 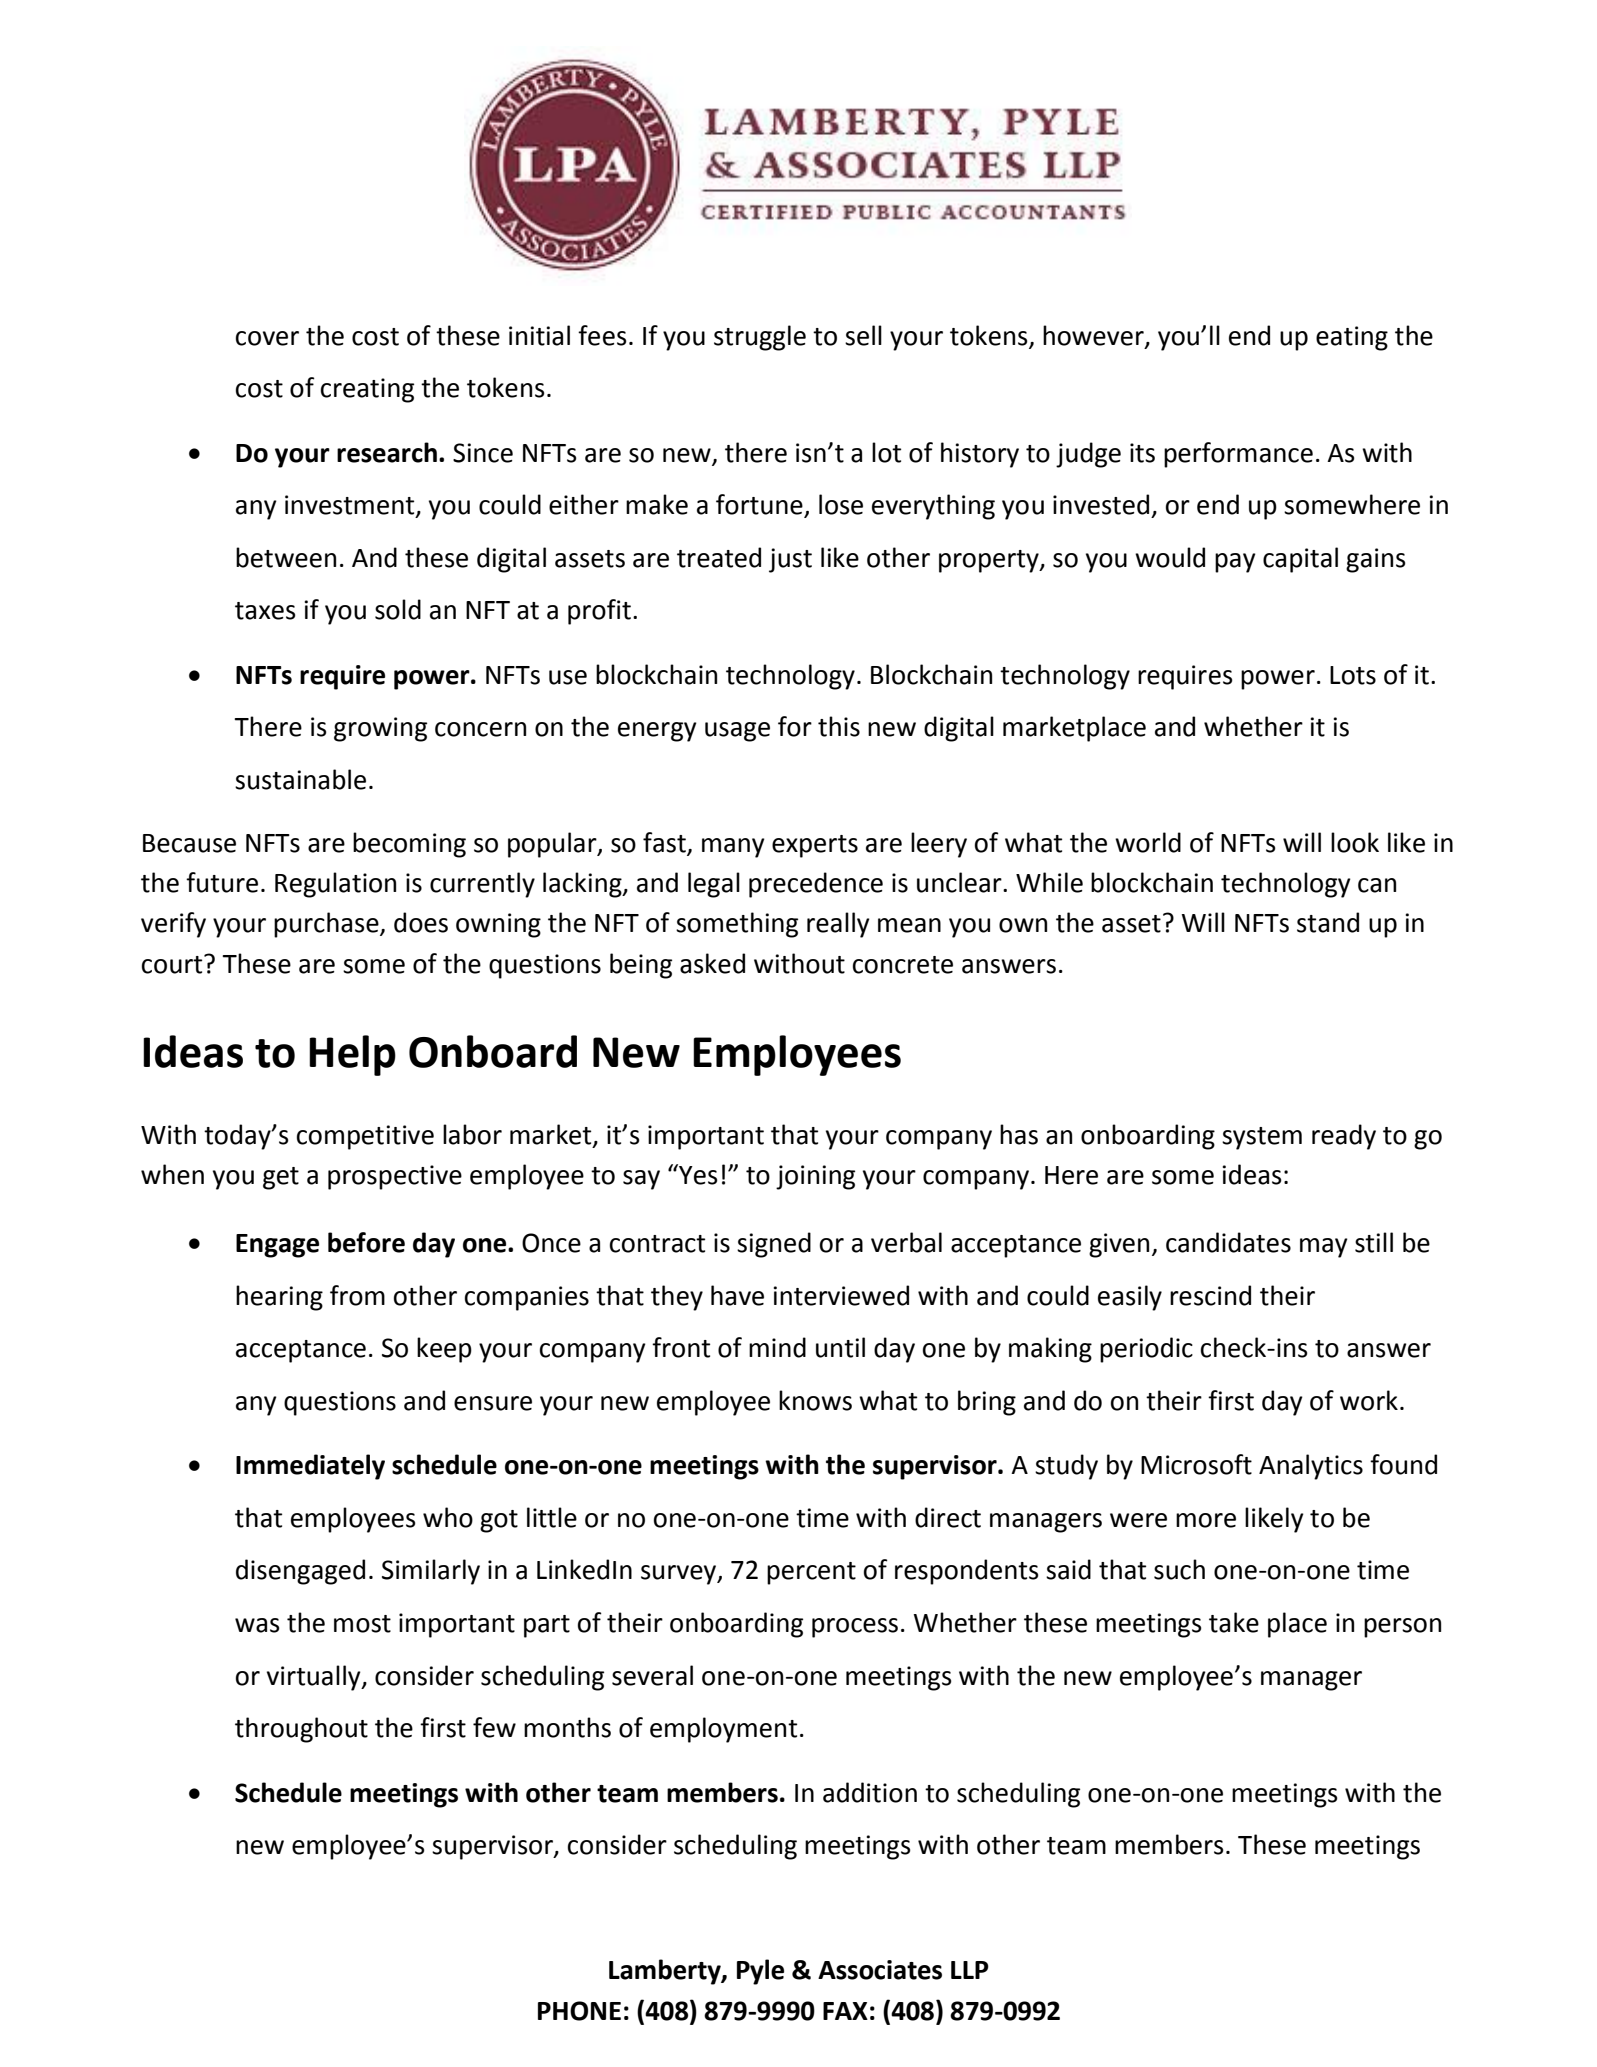 What do you see at coordinates (267, 338) in the document?
I see `cover` at bounding box center [267, 338].
